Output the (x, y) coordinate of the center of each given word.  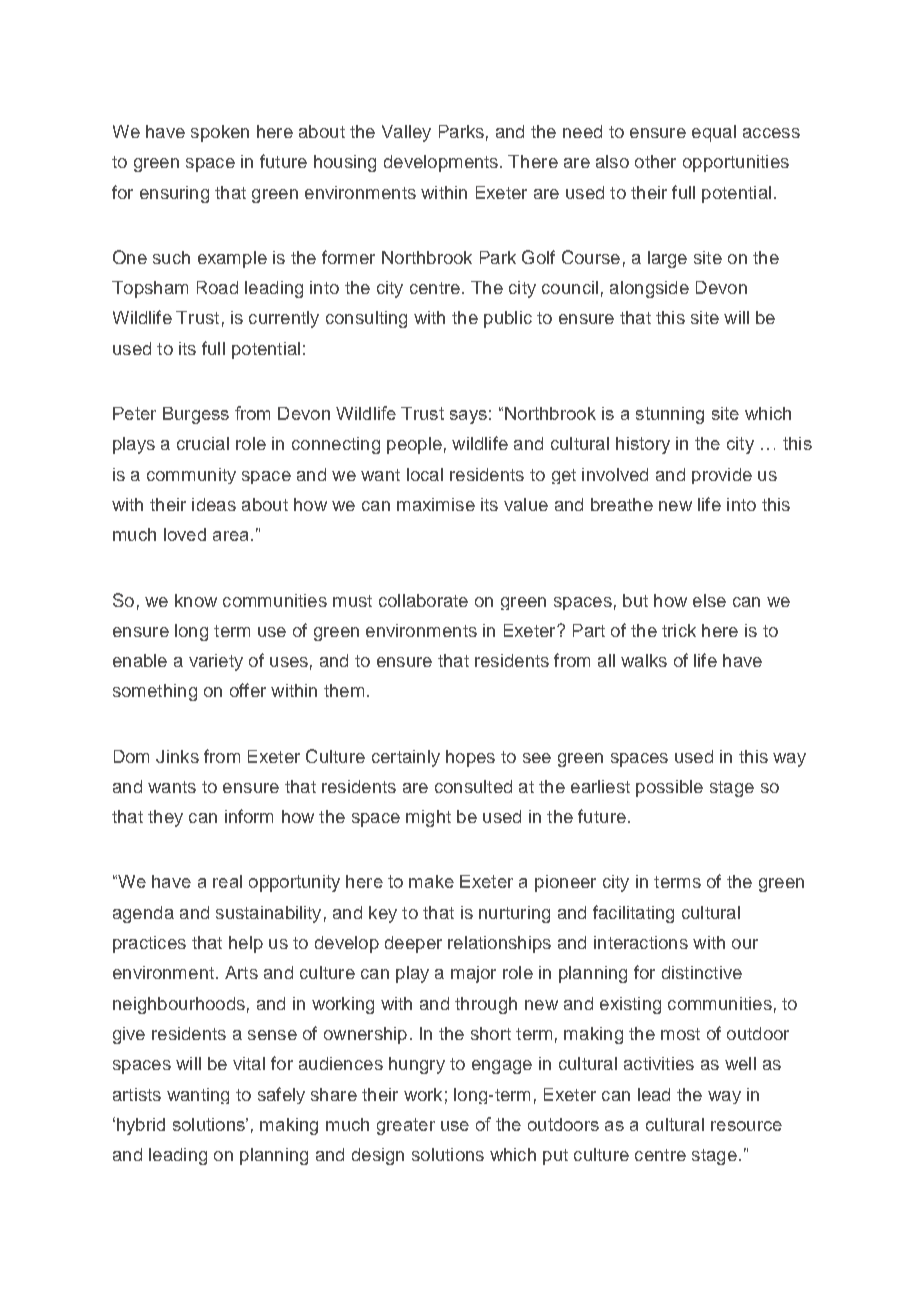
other (655, 161)
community (191, 476)
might (428, 818)
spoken (220, 133)
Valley (406, 133)
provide (722, 476)
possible (669, 788)
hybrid (141, 1126)
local (425, 474)
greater (406, 1126)
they (165, 818)
